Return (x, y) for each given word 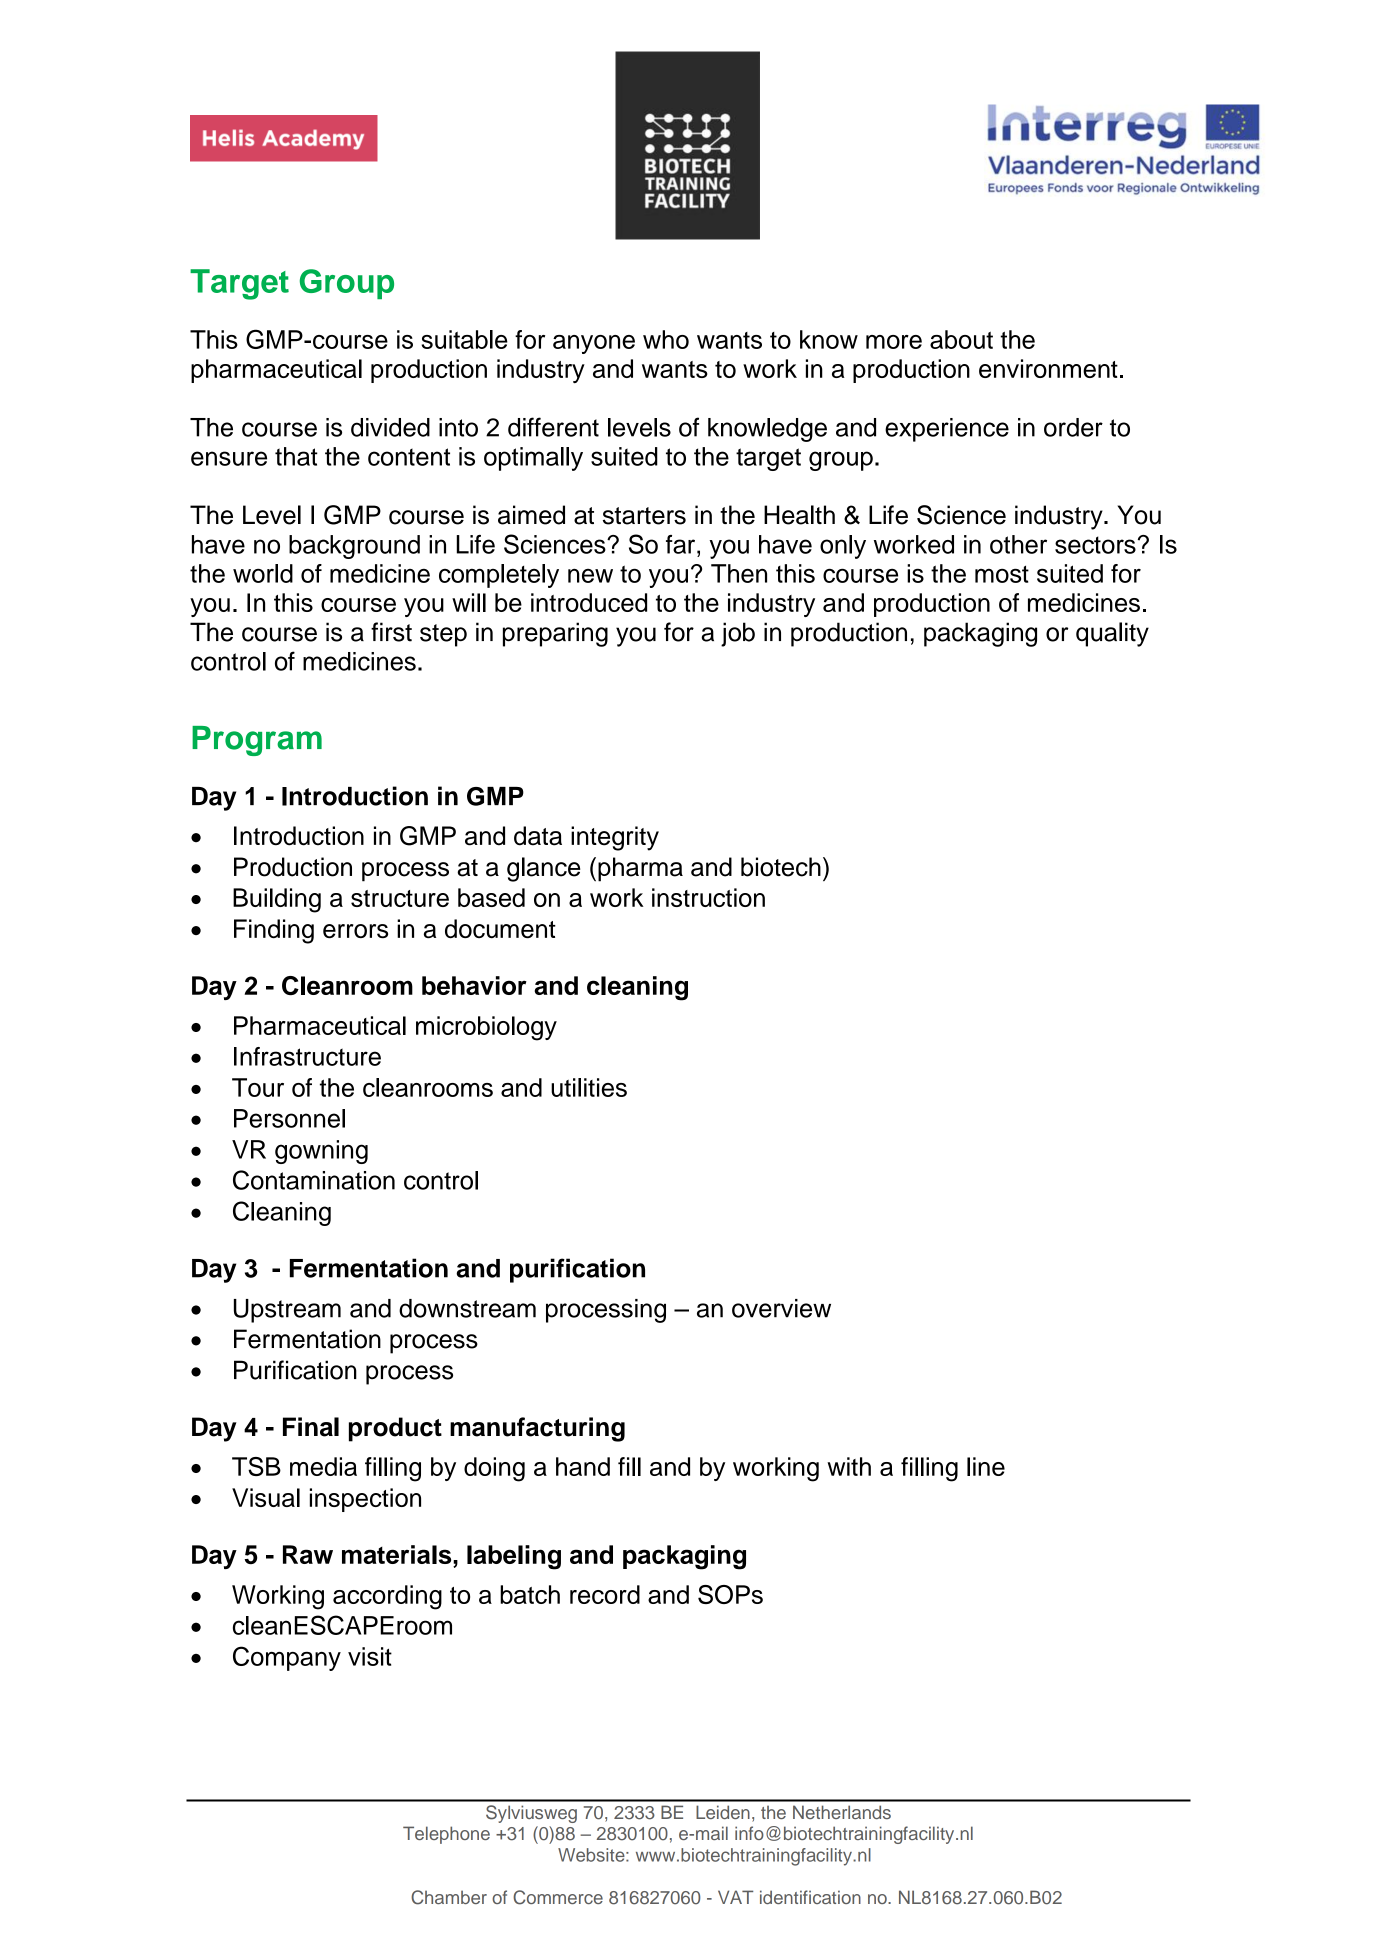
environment (1048, 368)
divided (390, 427)
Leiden (723, 1812)
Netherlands (842, 1812)
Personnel (289, 1118)
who (666, 339)
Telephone (446, 1835)
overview (781, 1308)
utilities (589, 1087)
